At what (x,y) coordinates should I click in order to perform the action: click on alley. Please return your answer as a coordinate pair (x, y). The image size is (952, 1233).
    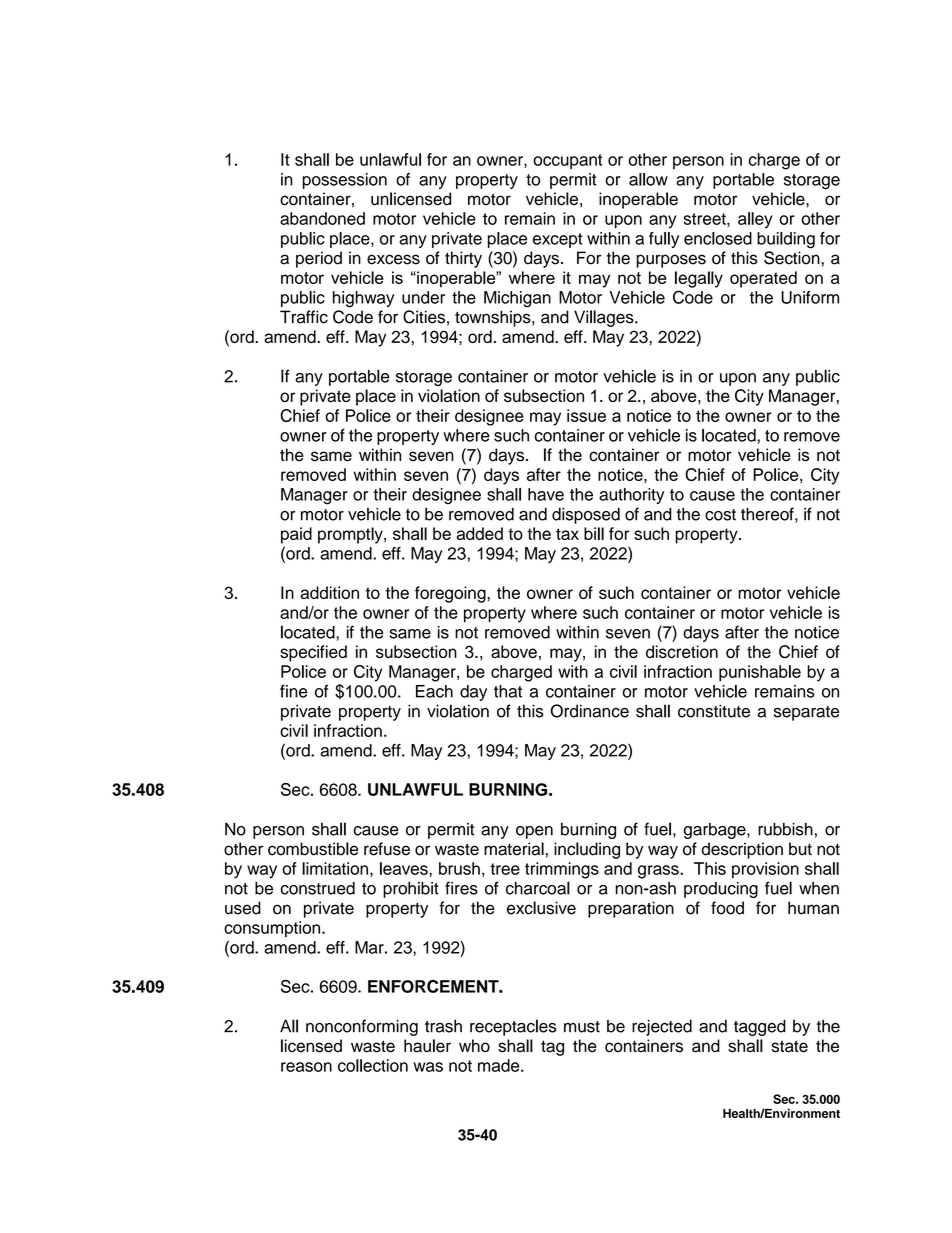
    Looking at the image, I should click on (755, 220).
